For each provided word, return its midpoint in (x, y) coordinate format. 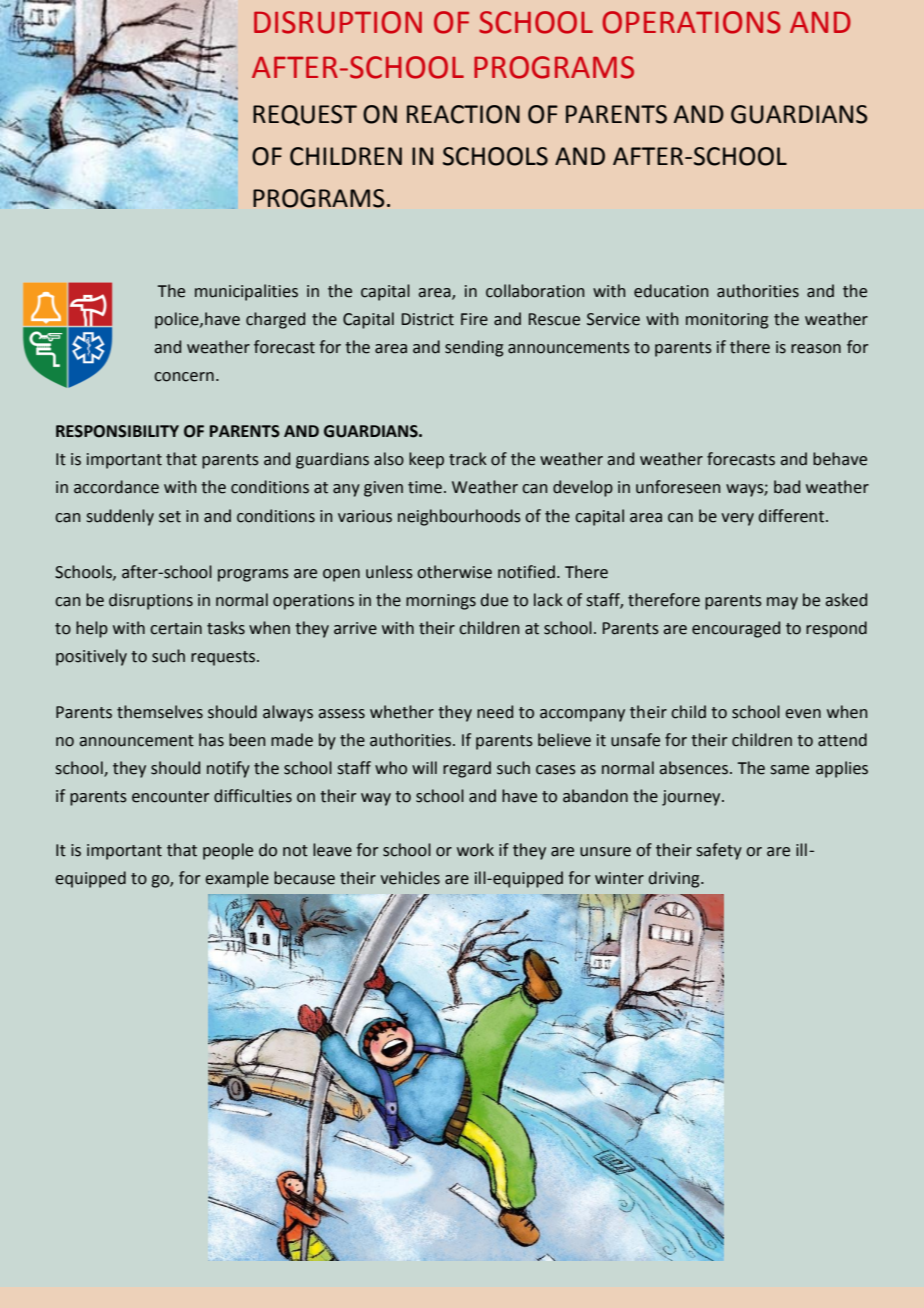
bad (787, 487)
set (170, 517)
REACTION (463, 114)
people (228, 851)
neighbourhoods (459, 517)
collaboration (535, 291)
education (671, 291)
